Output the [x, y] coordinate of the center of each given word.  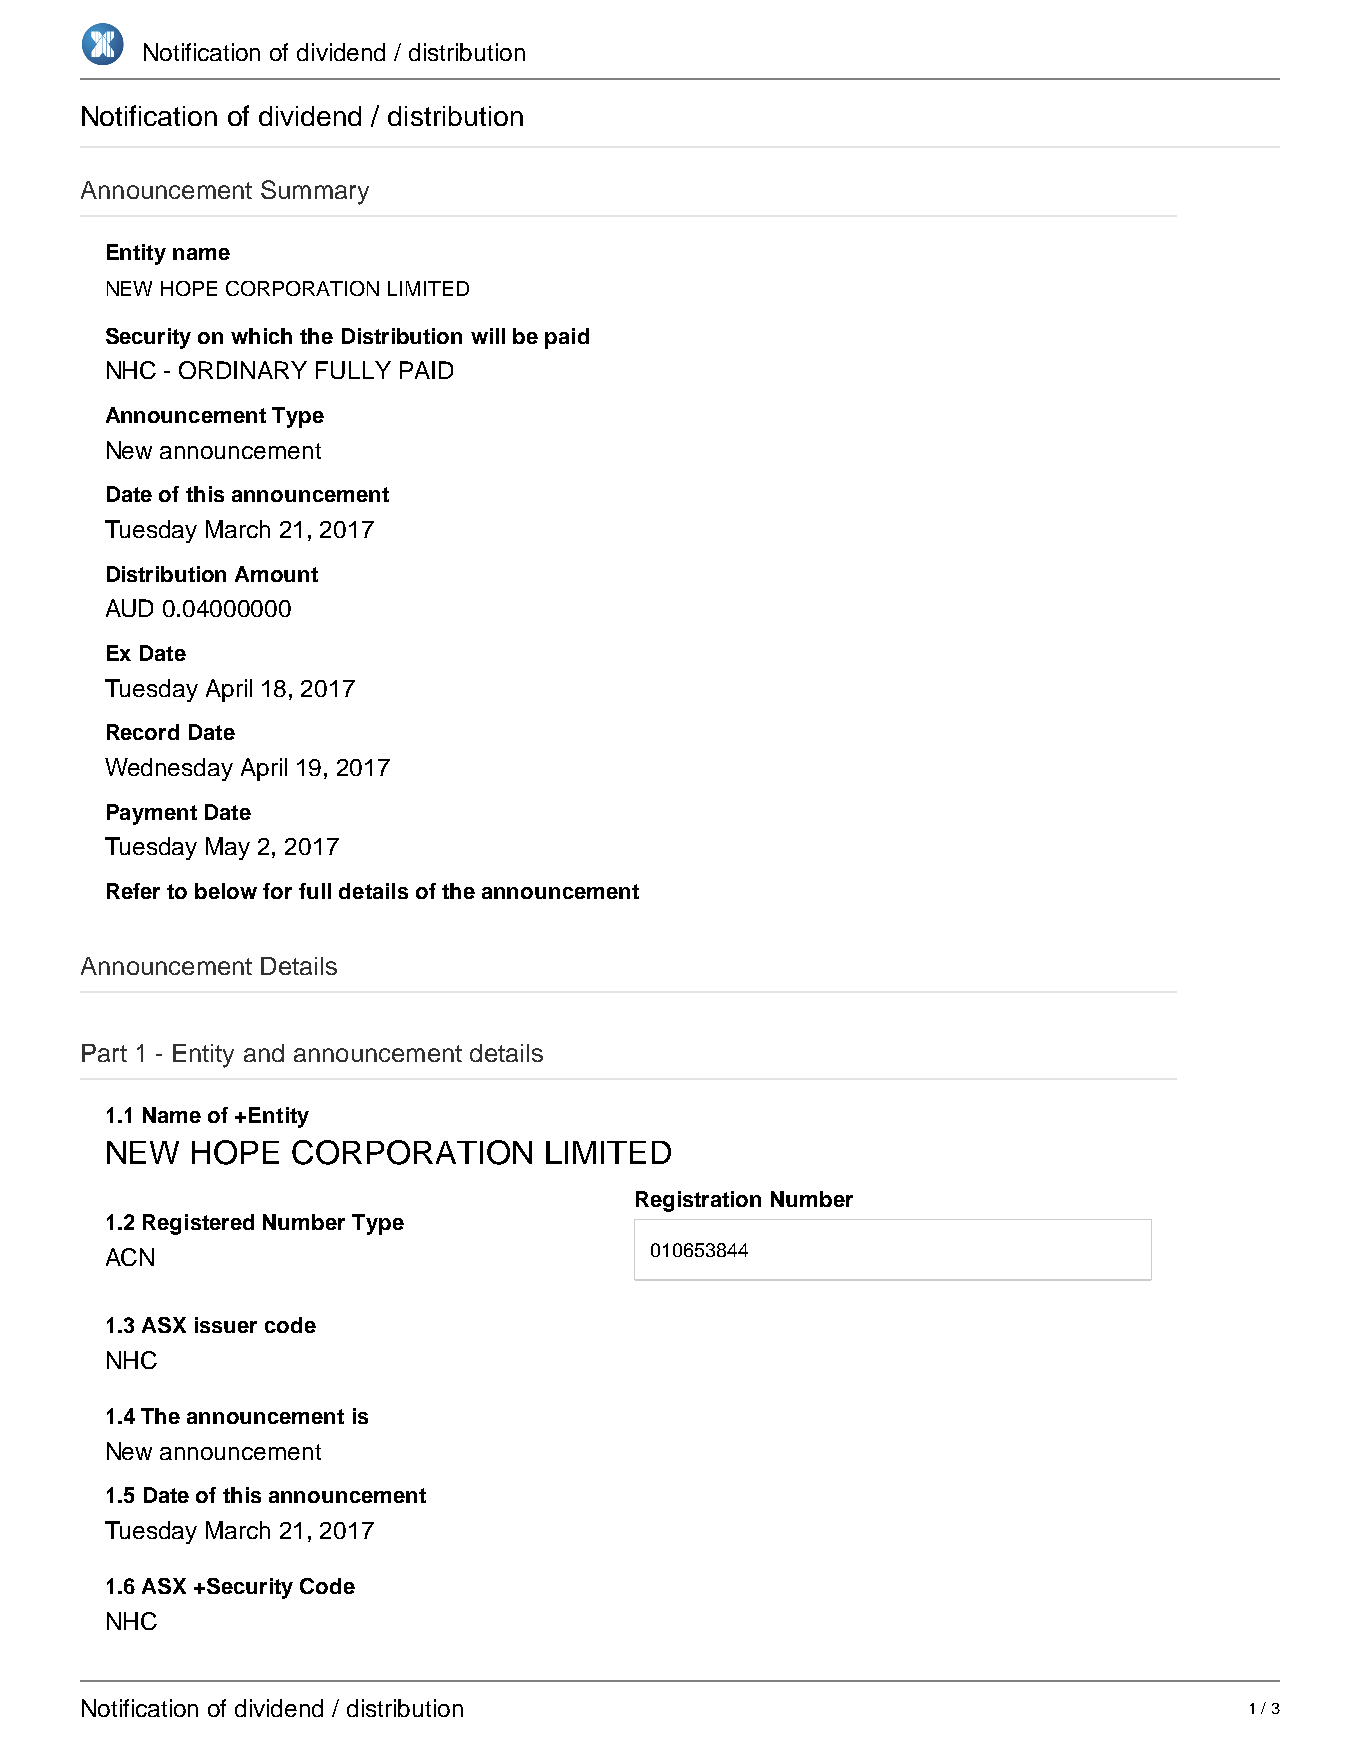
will [488, 336]
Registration [698, 1201]
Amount [276, 574]
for [277, 891]
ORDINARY [243, 370]
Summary [315, 192]
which [261, 336]
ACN [130, 1257]
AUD [129, 608]
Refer [133, 891]
